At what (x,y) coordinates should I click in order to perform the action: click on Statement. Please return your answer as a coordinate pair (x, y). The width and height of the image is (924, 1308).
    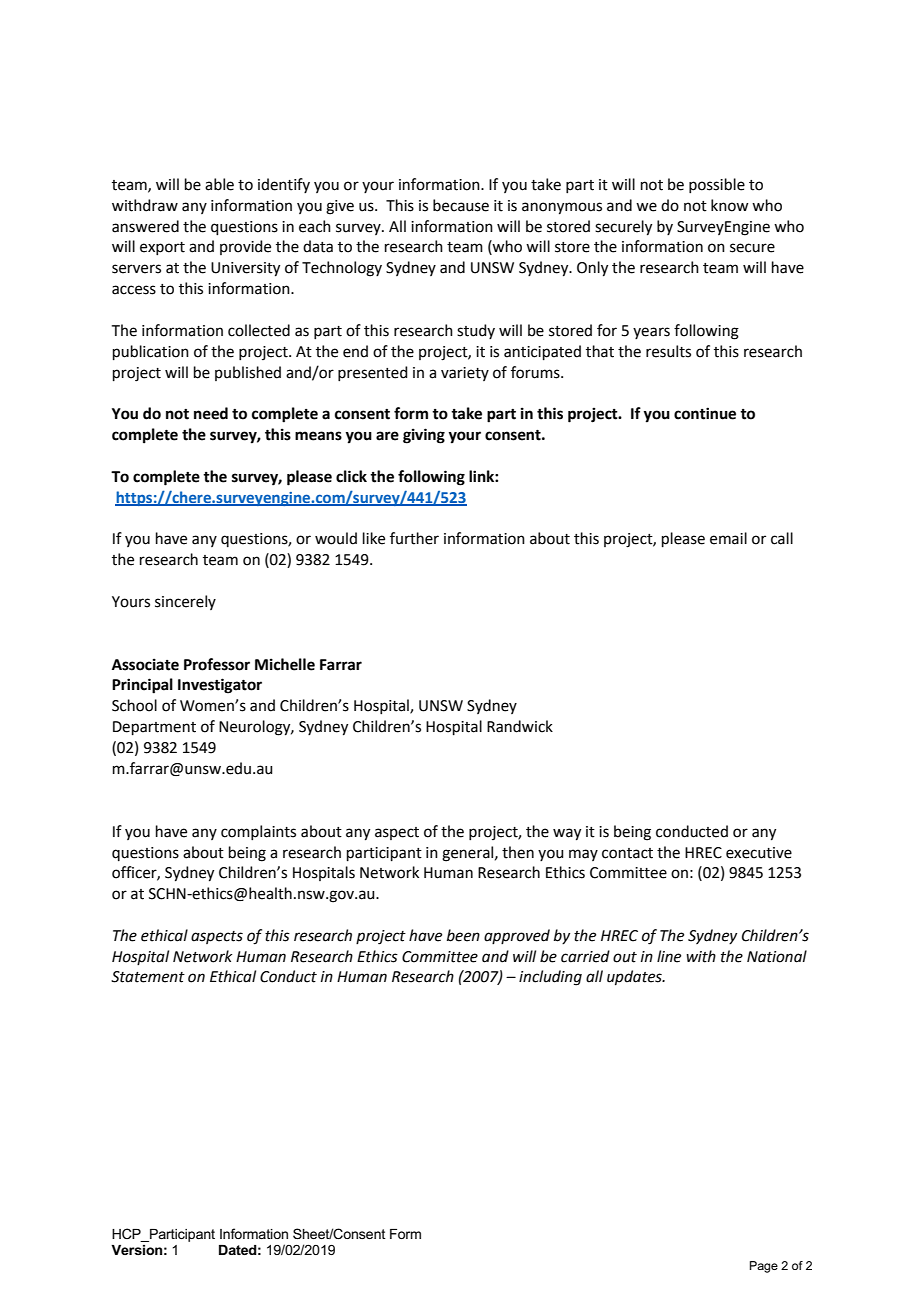
    Looking at the image, I should click on (148, 977).
